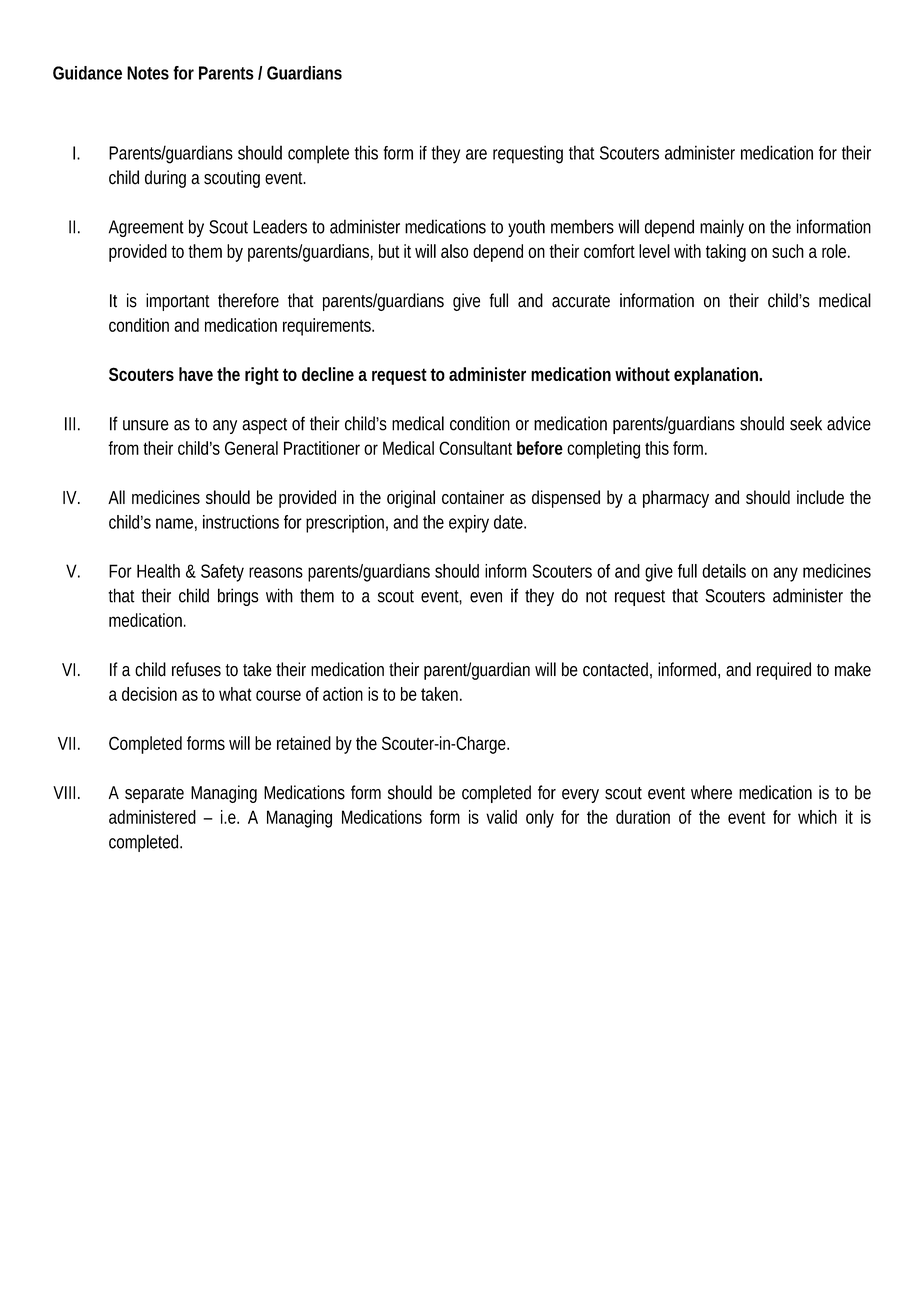 This screenshot has width=924, height=1308. Describe the element at coordinates (724, 571) in the screenshot. I see `details` at that location.
